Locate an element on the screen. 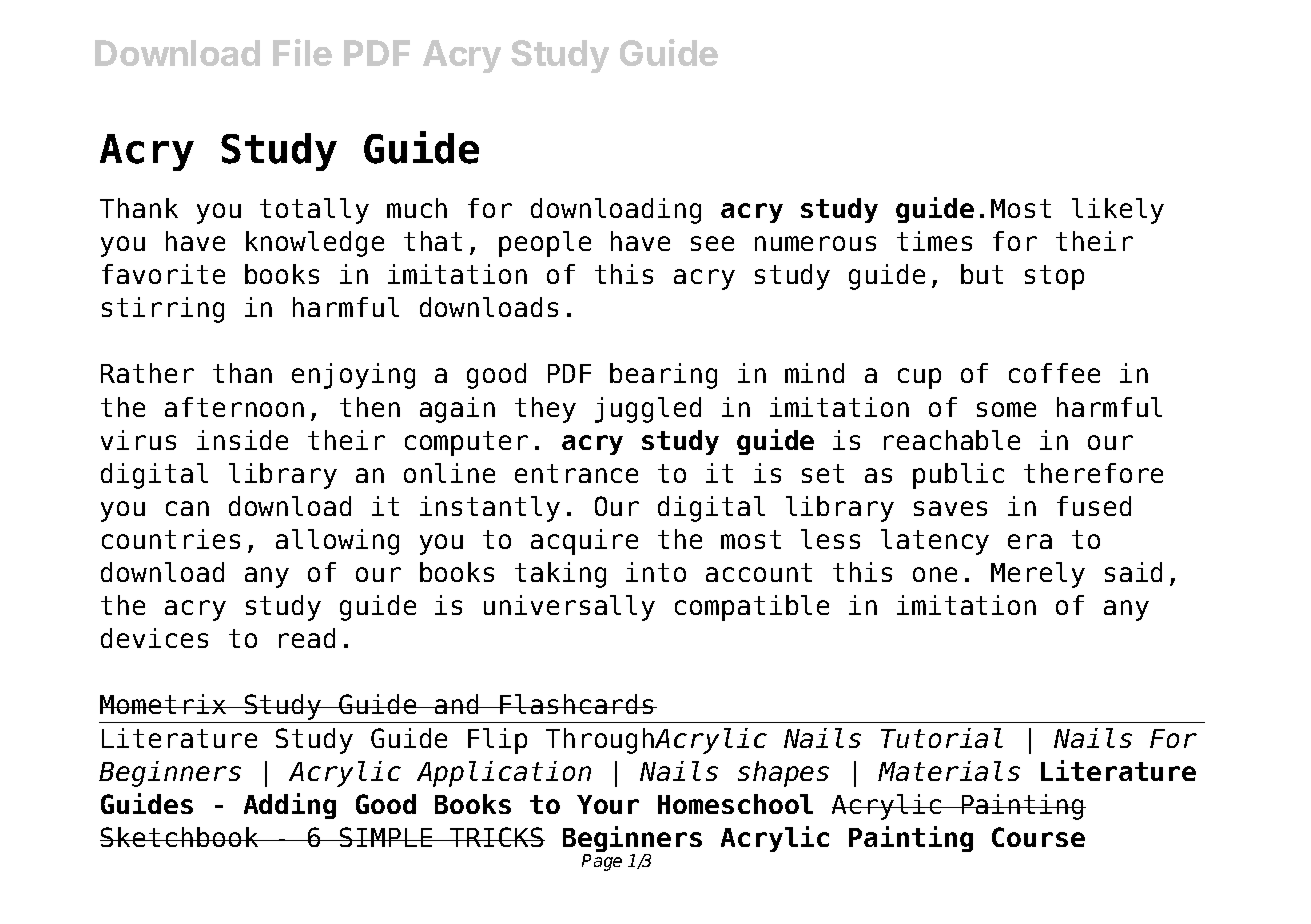 The height and width of the screenshot is (924, 1311). knowledge is located at coordinates (315, 244).
